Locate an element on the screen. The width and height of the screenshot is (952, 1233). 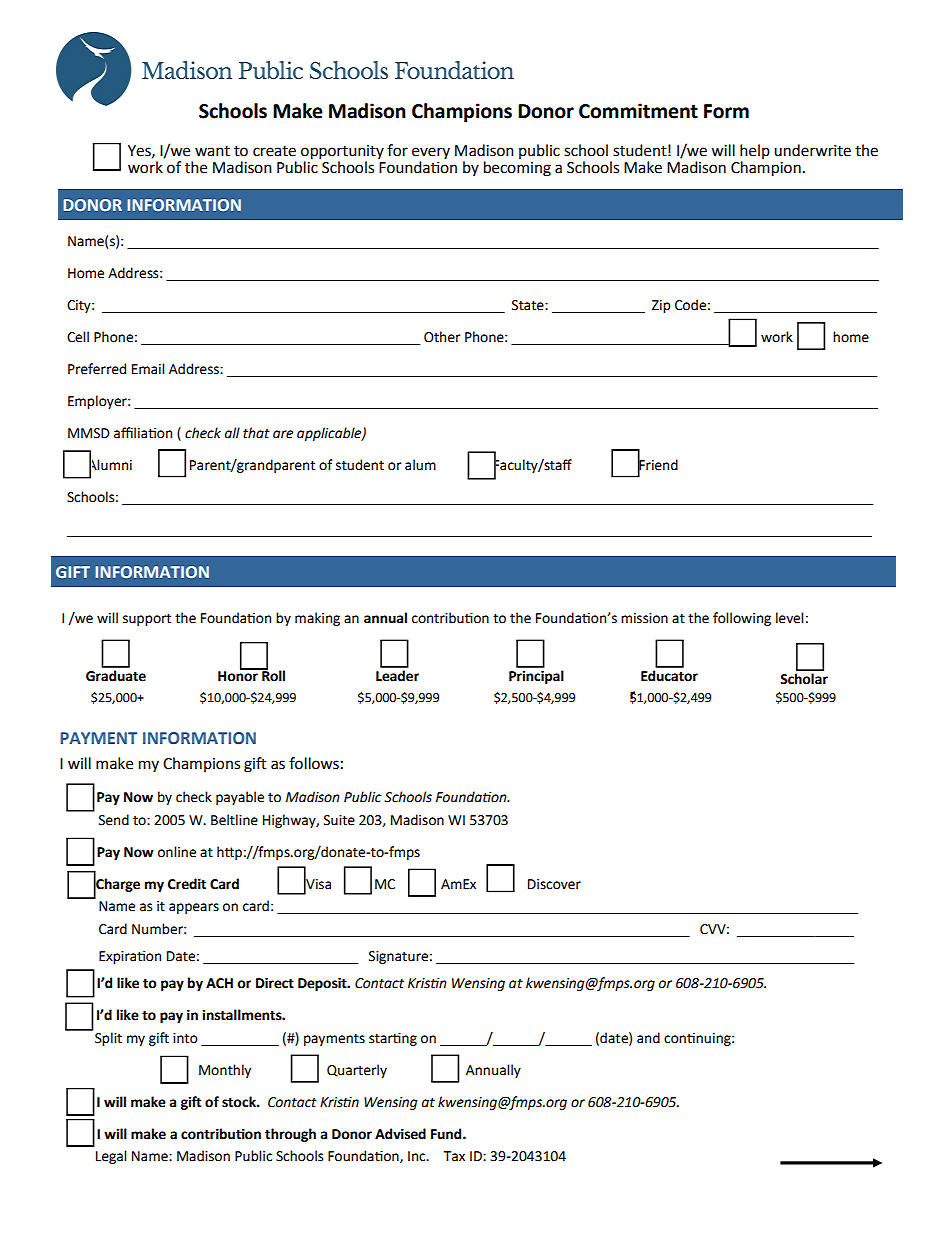
Tax is located at coordinates (454, 1156).
